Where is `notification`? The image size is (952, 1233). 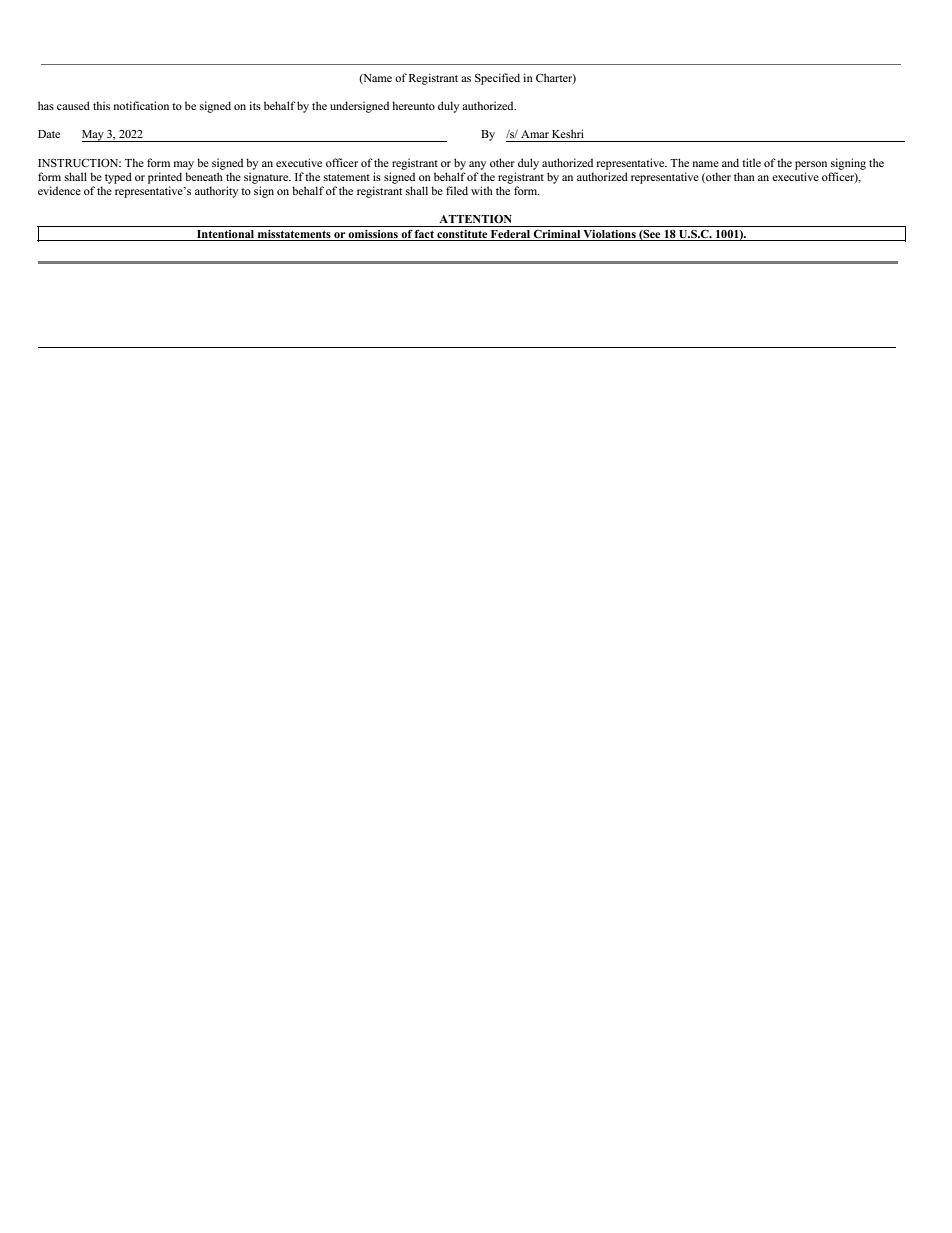
notification is located at coordinates (141, 105).
